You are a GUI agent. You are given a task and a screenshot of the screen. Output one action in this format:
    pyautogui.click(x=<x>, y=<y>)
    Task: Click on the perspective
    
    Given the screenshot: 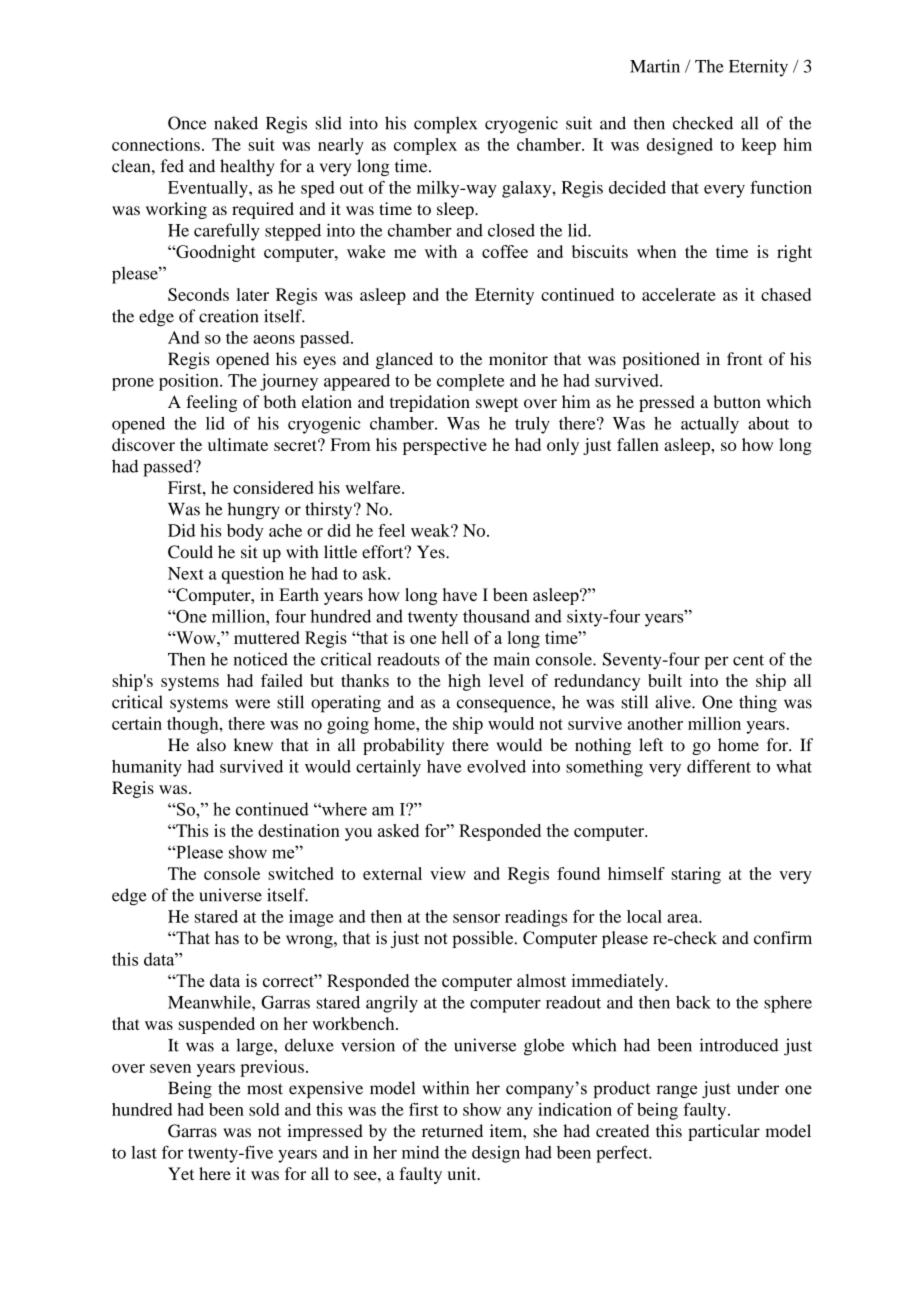 What is the action you would take?
    pyautogui.click(x=445, y=446)
